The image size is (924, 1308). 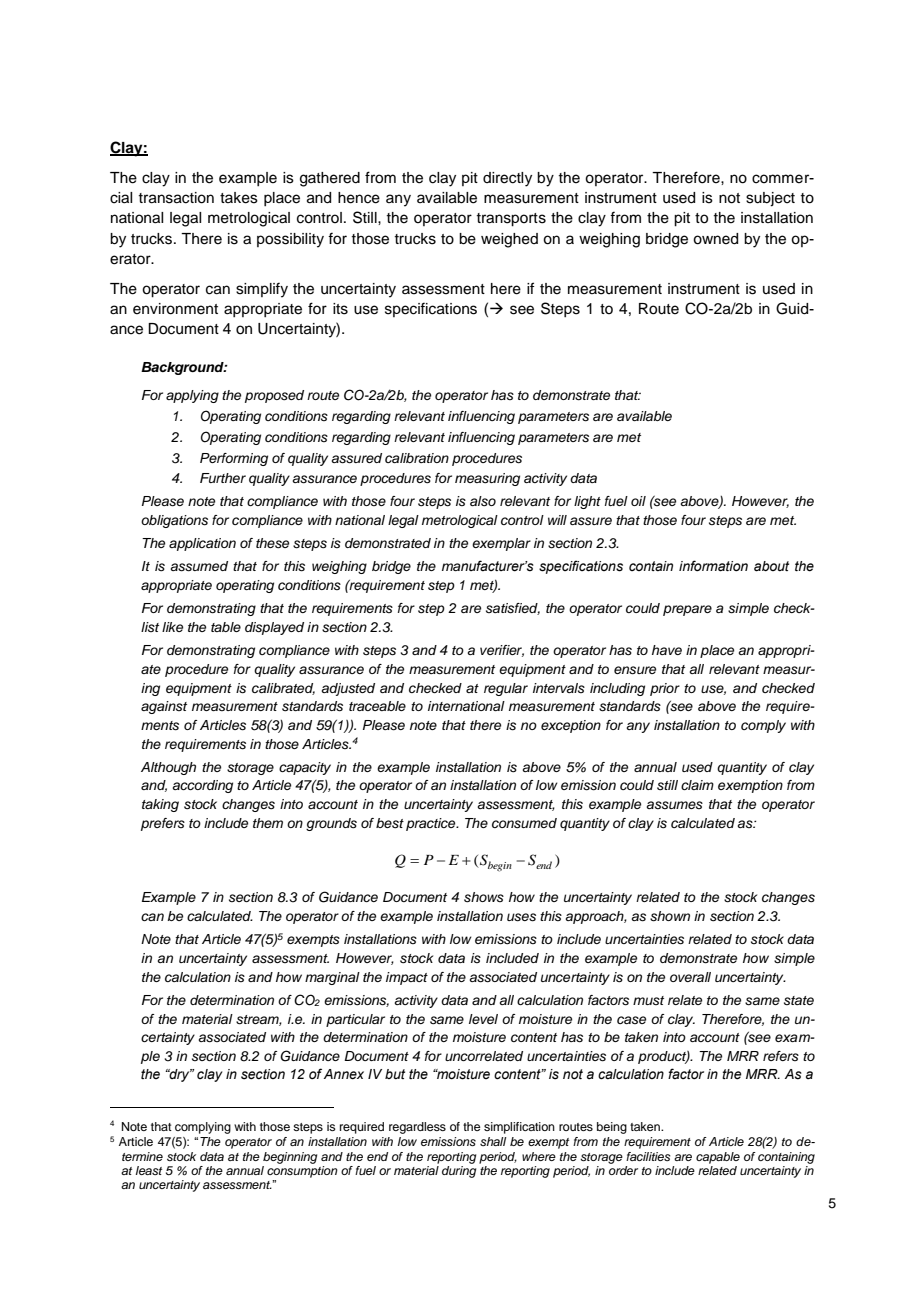 What do you see at coordinates (417, 458) in the screenshot?
I see `calibration` at bounding box center [417, 458].
